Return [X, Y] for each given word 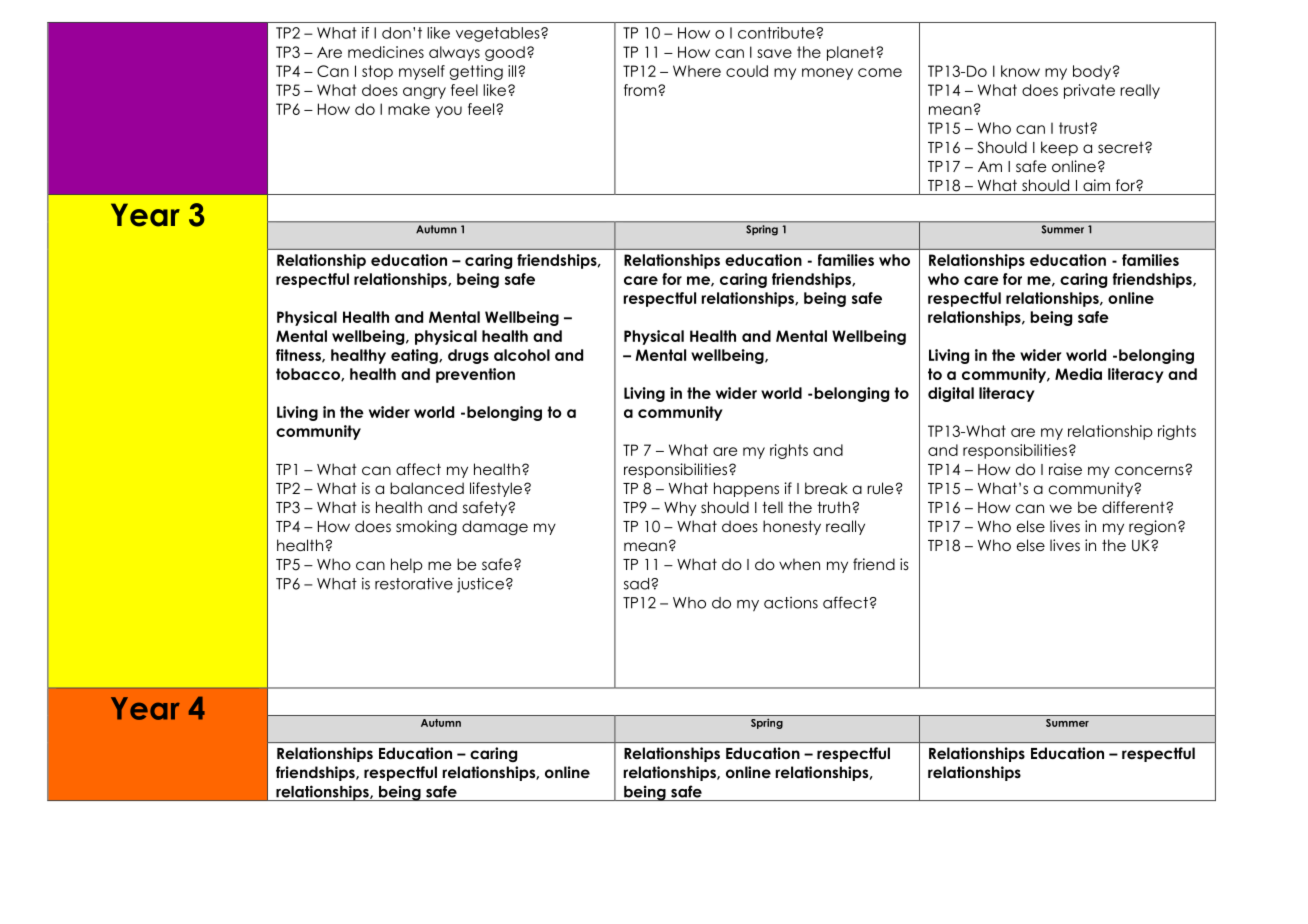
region [1152, 528]
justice [480, 585]
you [448, 112]
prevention [475, 375]
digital [951, 394]
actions [791, 603]
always [454, 53]
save [774, 53]
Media [1078, 374]
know [1020, 71]
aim [1096, 185]
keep [1059, 148]
